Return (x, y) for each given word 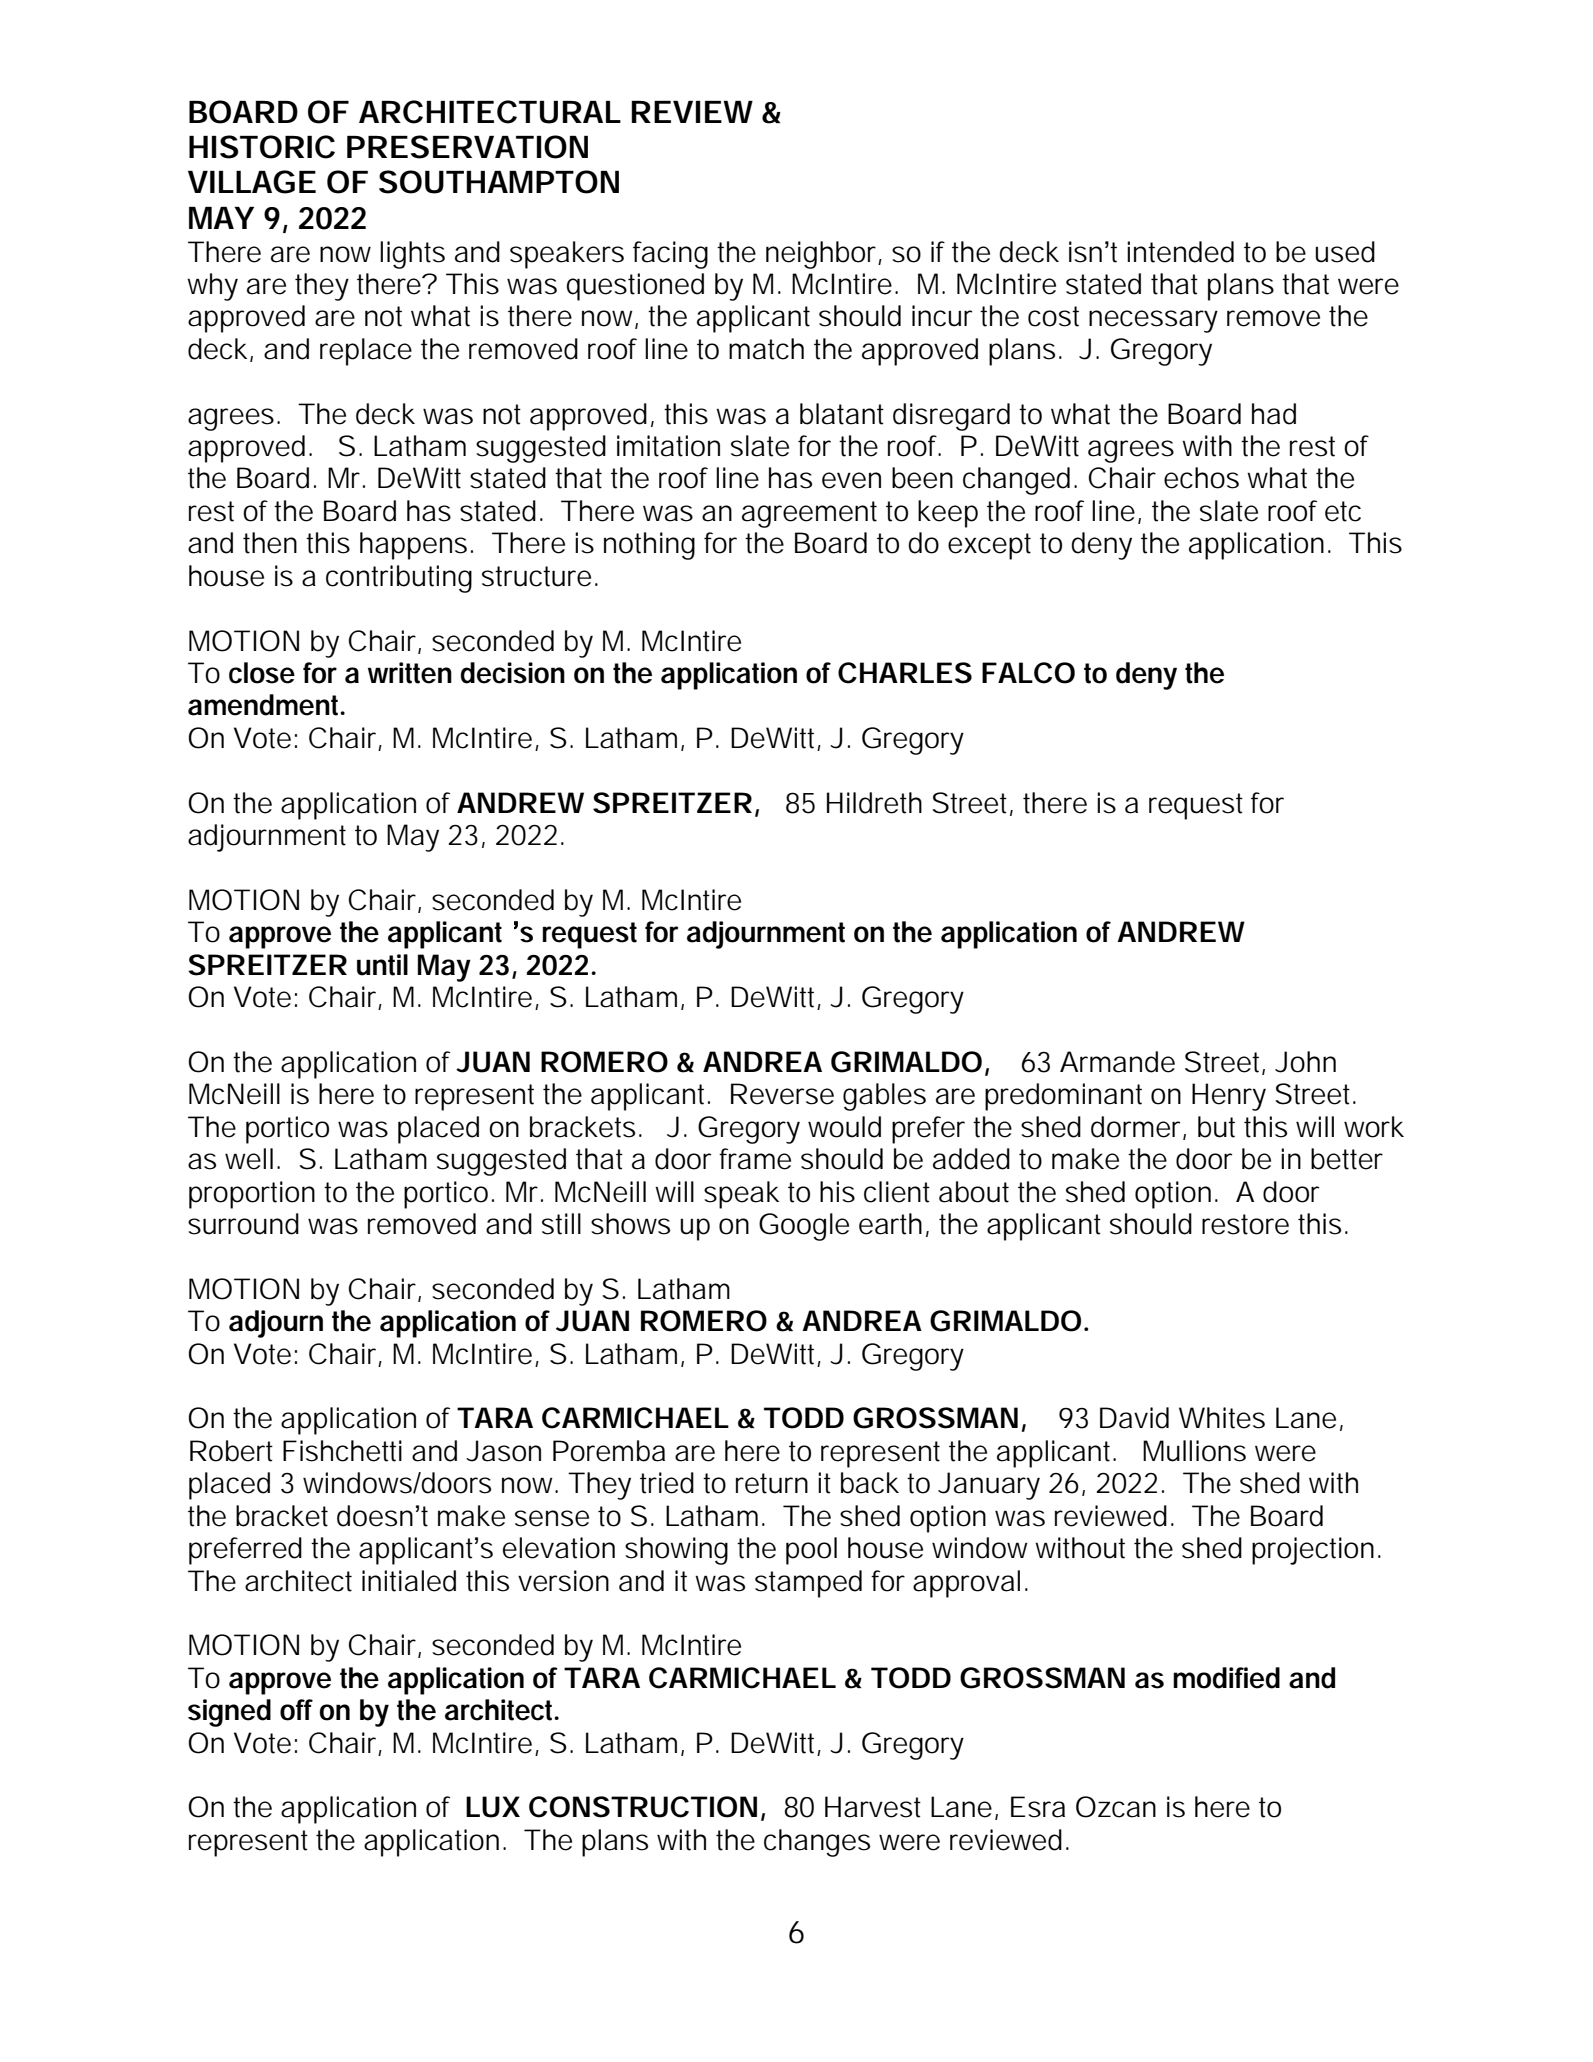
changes (817, 1843)
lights (412, 255)
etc (1343, 511)
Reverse (782, 1094)
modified (1226, 1678)
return (772, 1483)
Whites (1222, 1418)
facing (670, 255)
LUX (493, 1807)
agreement (809, 514)
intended (1180, 252)
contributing (399, 579)
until (382, 965)
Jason (503, 1451)
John (1305, 1062)
